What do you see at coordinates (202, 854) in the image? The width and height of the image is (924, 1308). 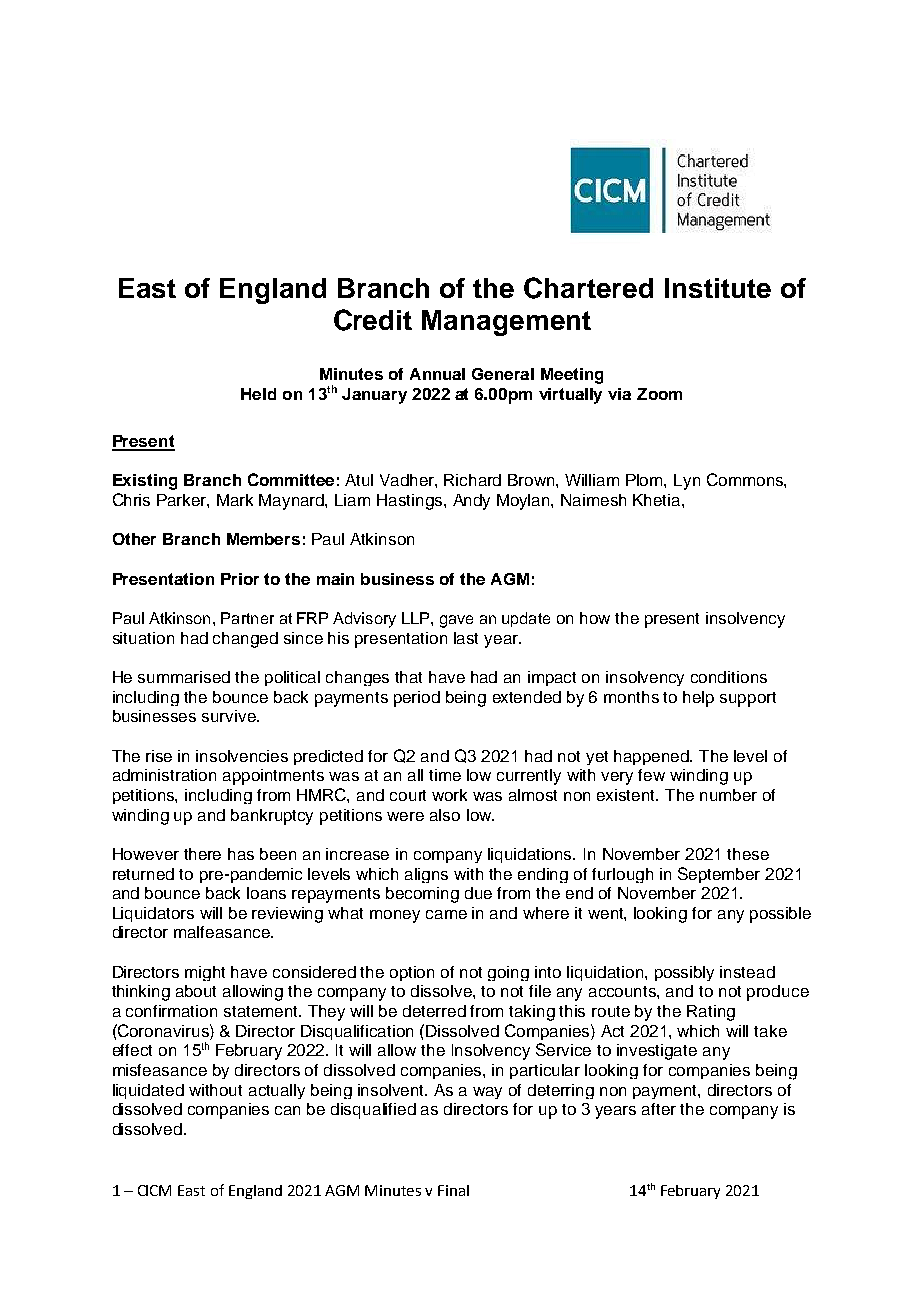 I see `there` at bounding box center [202, 854].
